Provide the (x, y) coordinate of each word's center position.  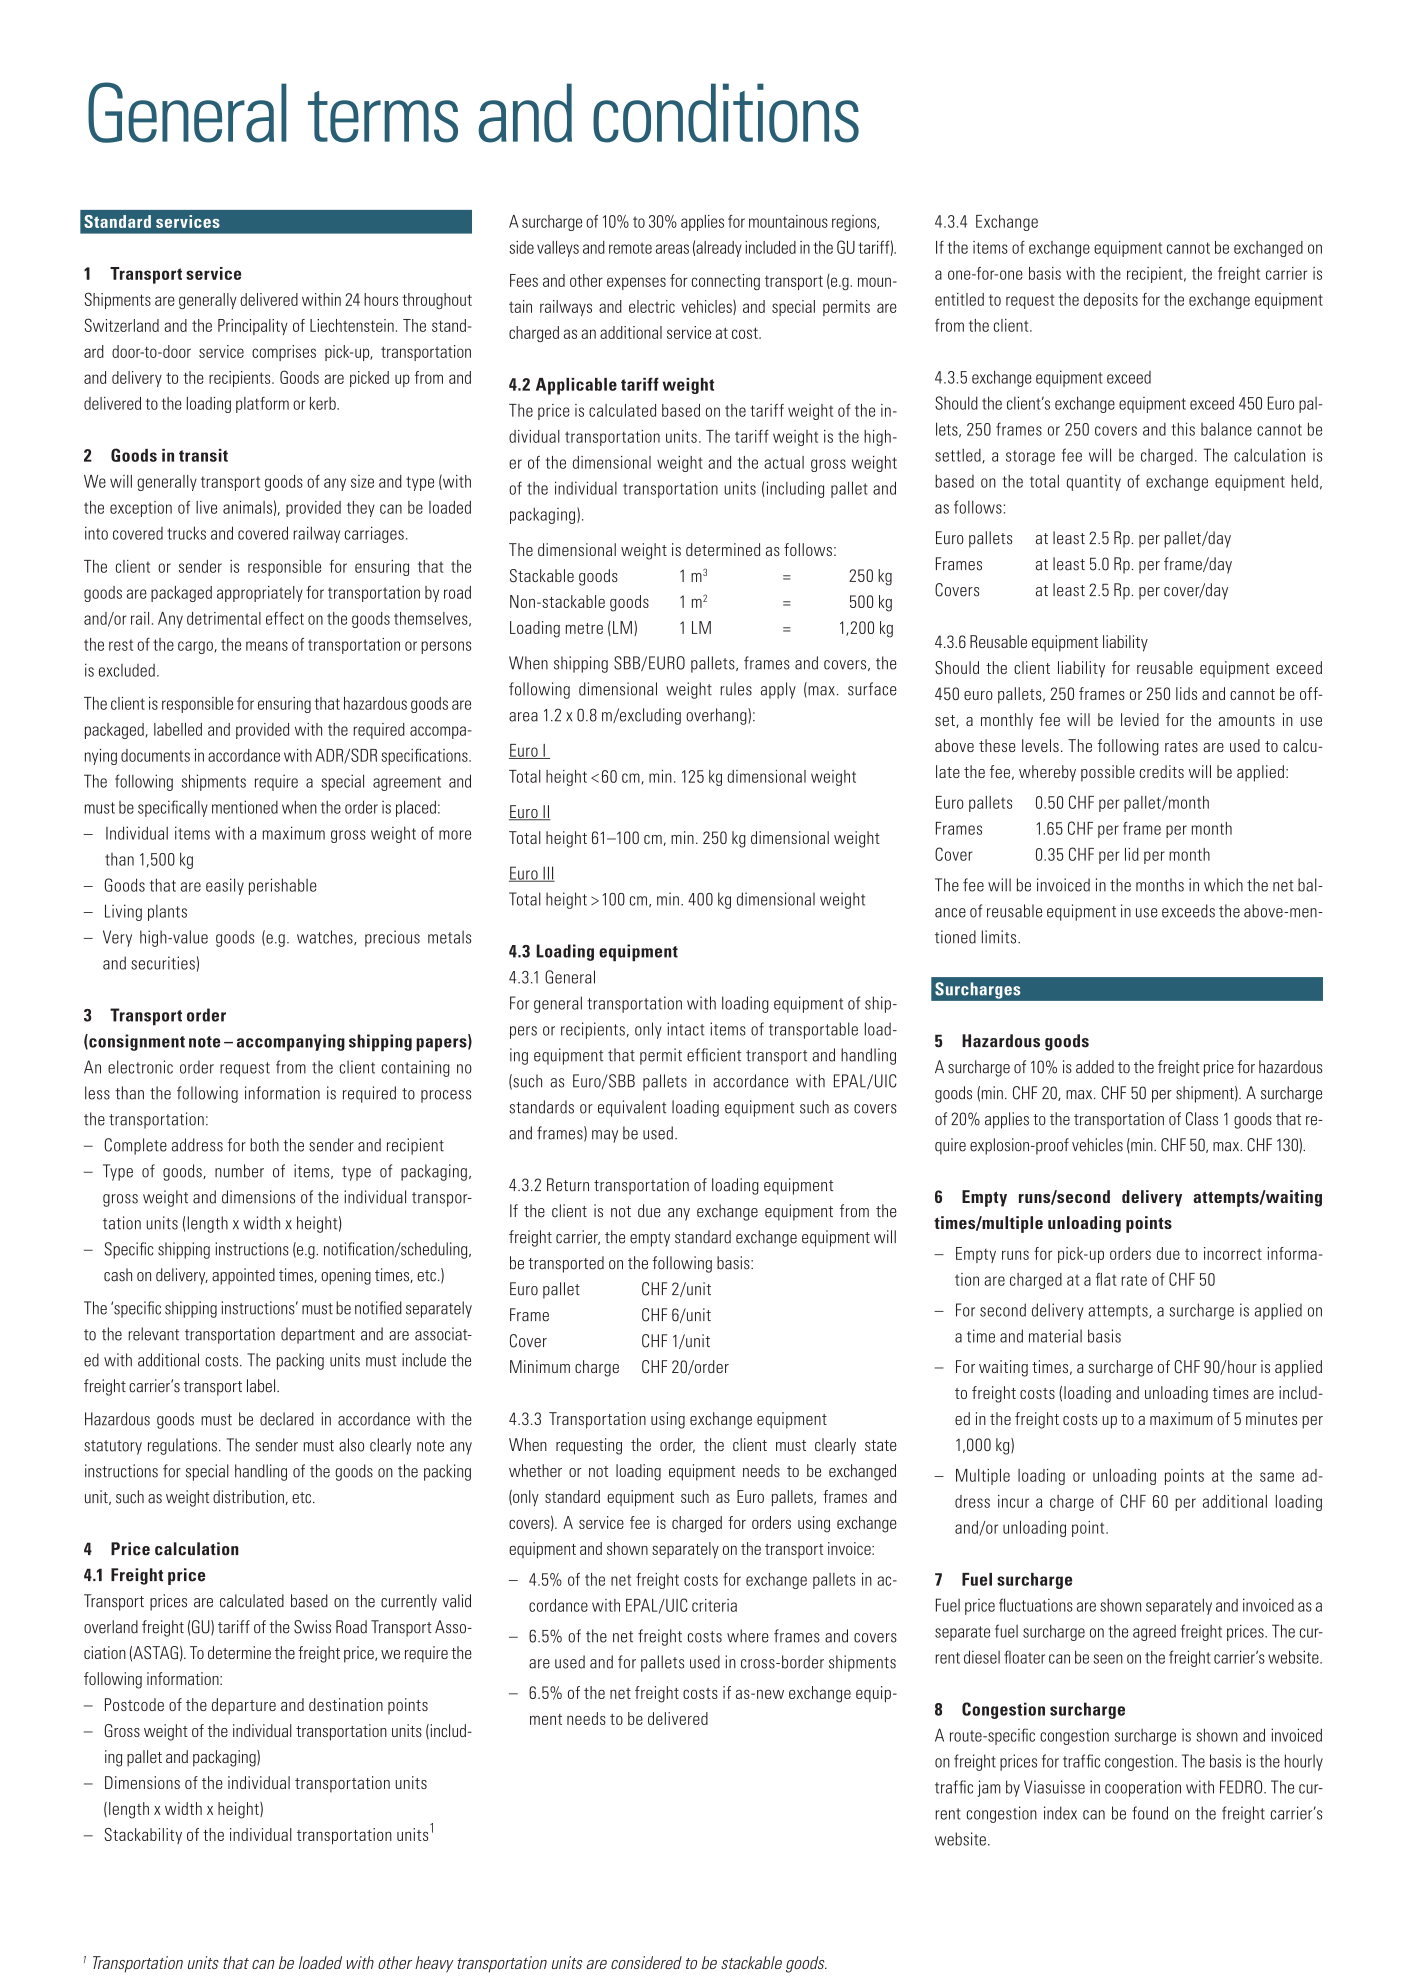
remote (630, 248)
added (1095, 1067)
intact (685, 1029)
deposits (1111, 301)
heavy (434, 1964)
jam (989, 1788)
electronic (140, 1067)
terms (383, 117)
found (1150, 1813)
